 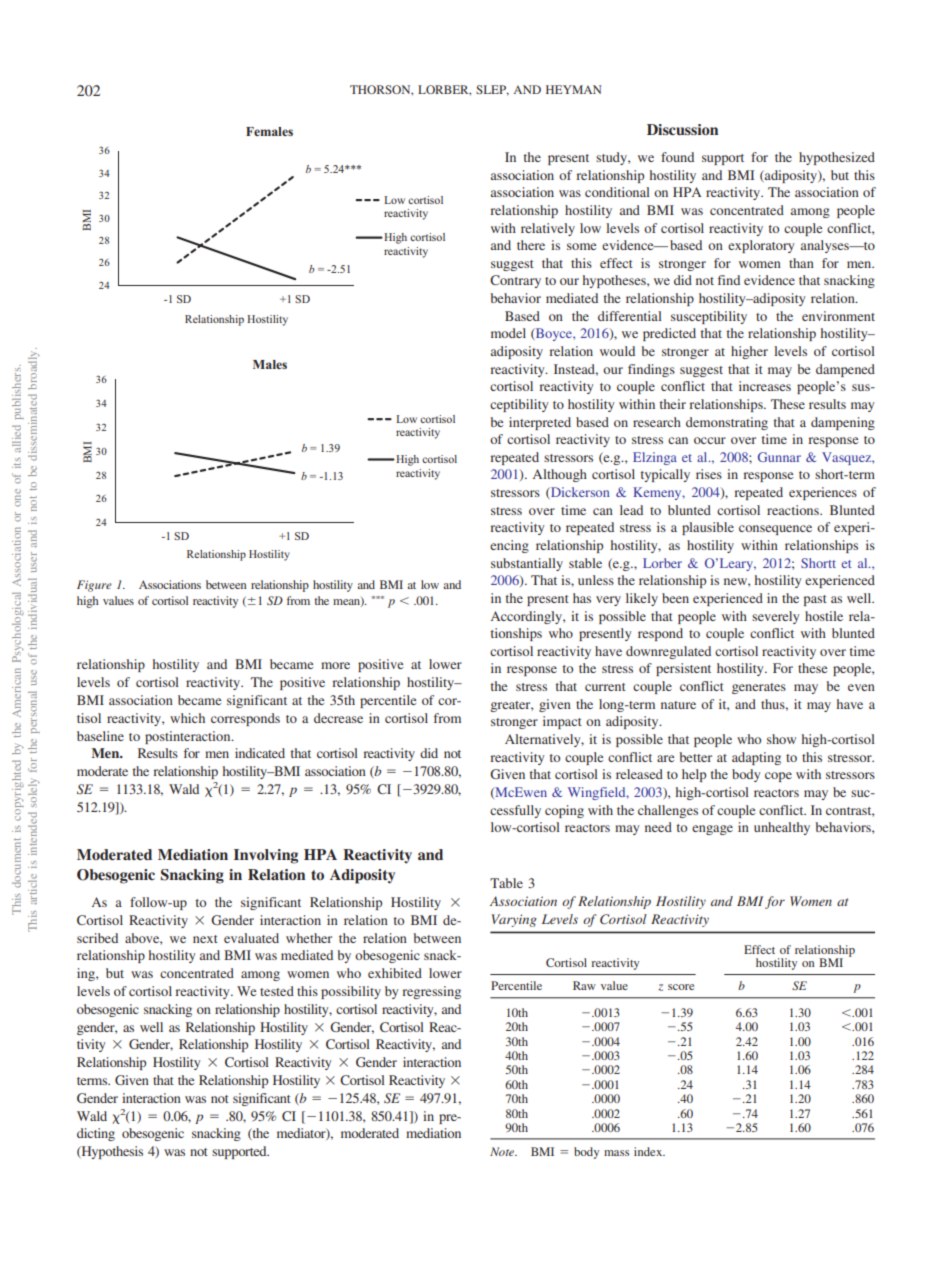 I want to click on HEYMAN, so click(x=574, y=89).
